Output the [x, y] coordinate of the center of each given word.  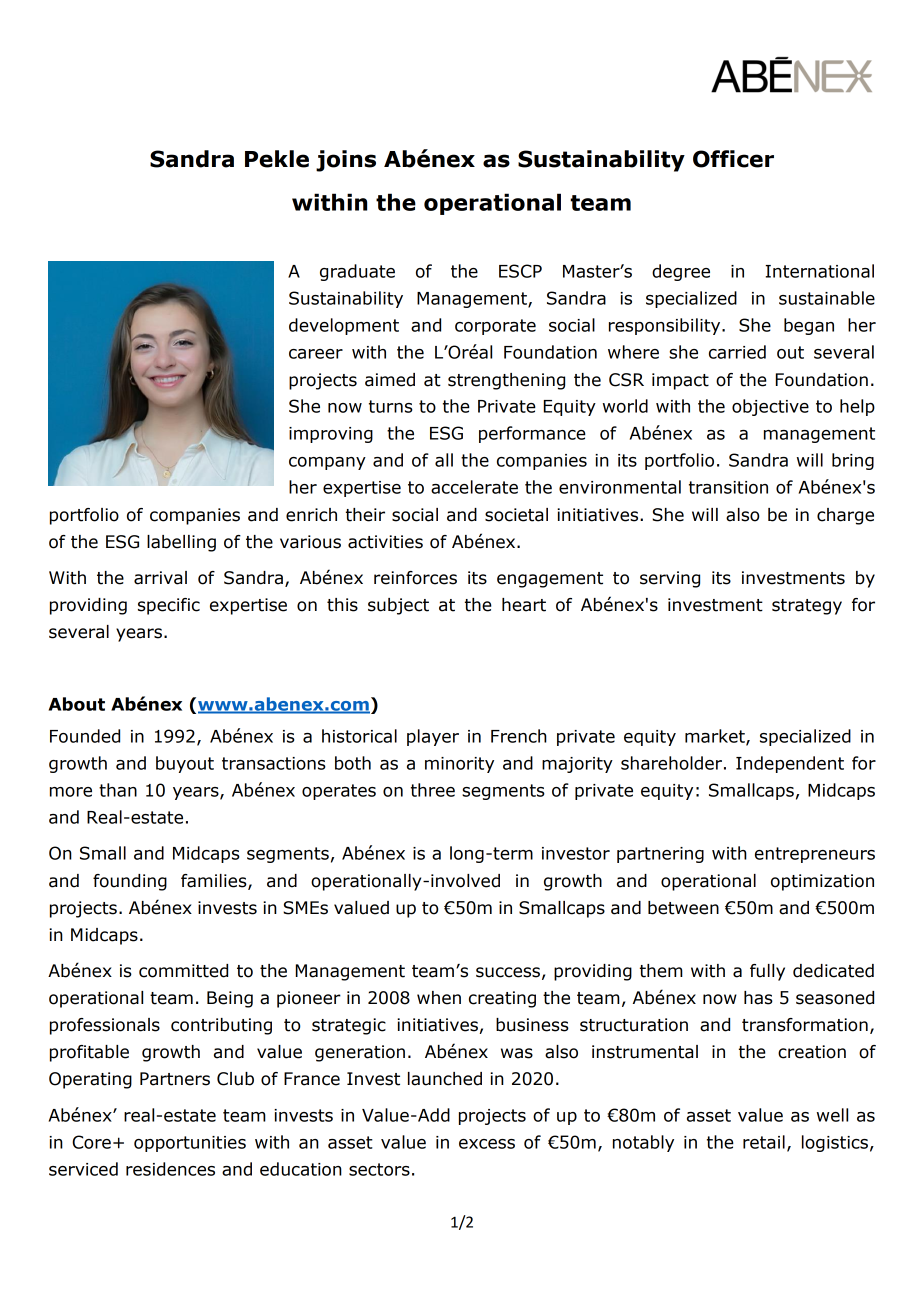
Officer [733, 159]
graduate [357, 272]
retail [764, 1142]
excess [487, 1144]
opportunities [190, 1144]
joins [346, 161]
